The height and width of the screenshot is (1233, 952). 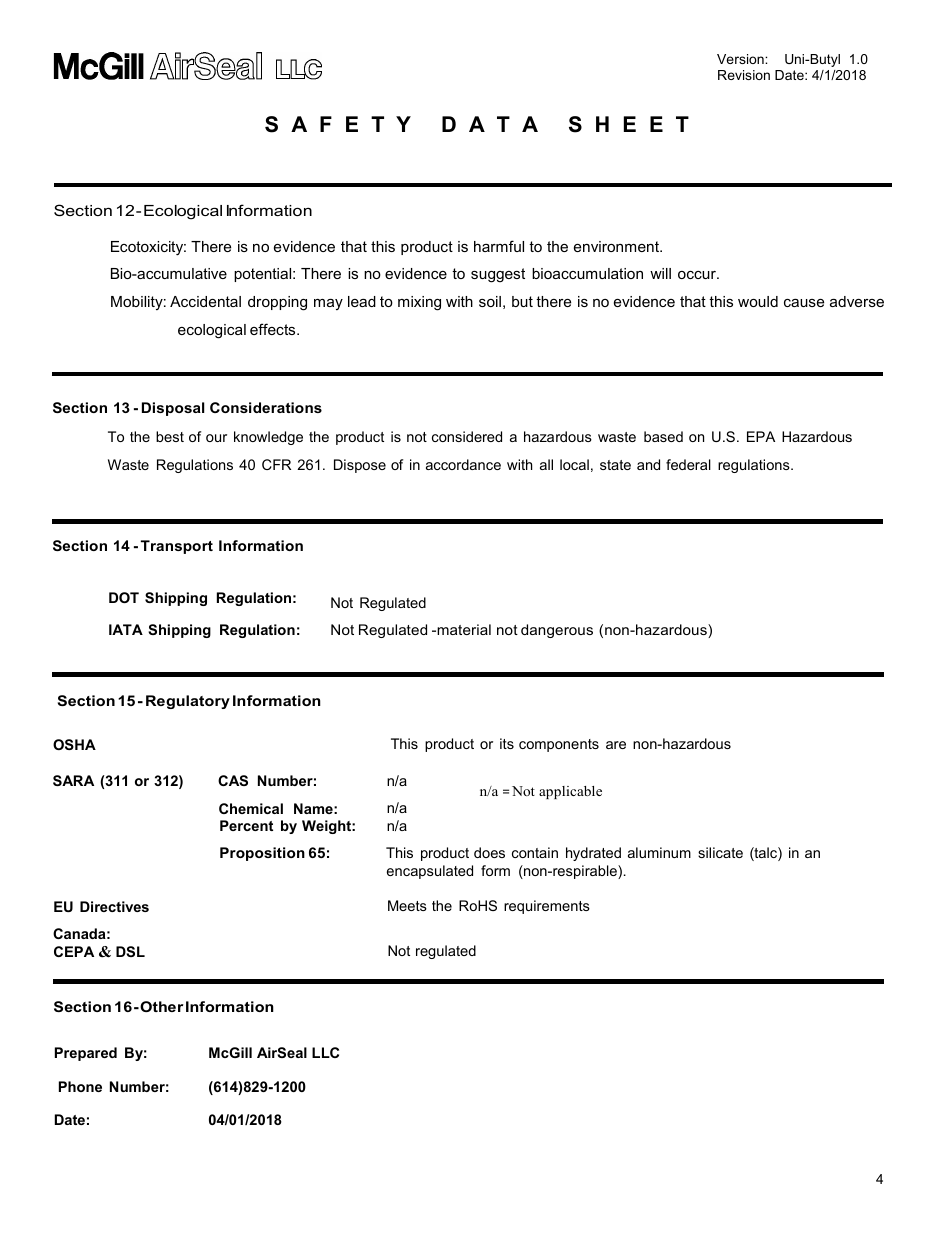 I want to click on Revision, so click(x=744, y=75).
